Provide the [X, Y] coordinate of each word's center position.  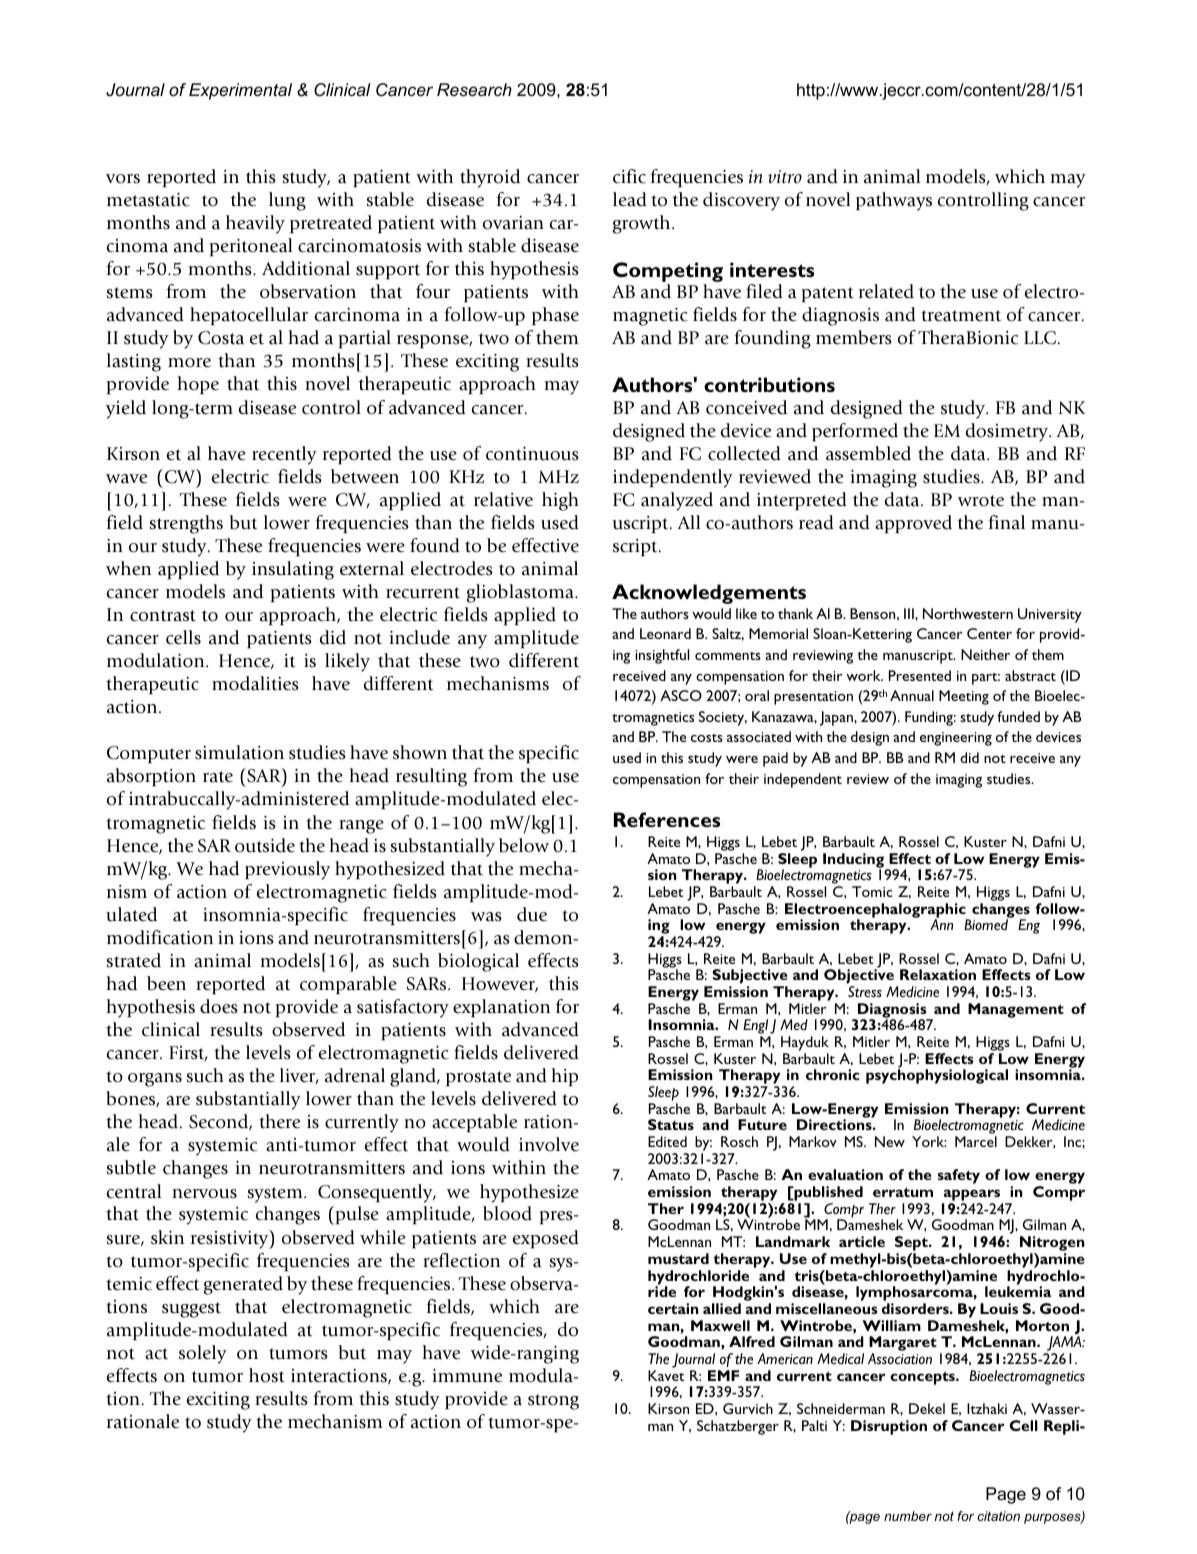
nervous [204, 1194]
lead [630, 199]
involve [549, 1144]
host [267, 1375]
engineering [956, 739]
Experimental [240, 91]
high [560, 501]
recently [284, 455]
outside [265, 845]
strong [553, 1402]
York [929, 1141]
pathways [894, 201]
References [667, 819]
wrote [981, 501]
